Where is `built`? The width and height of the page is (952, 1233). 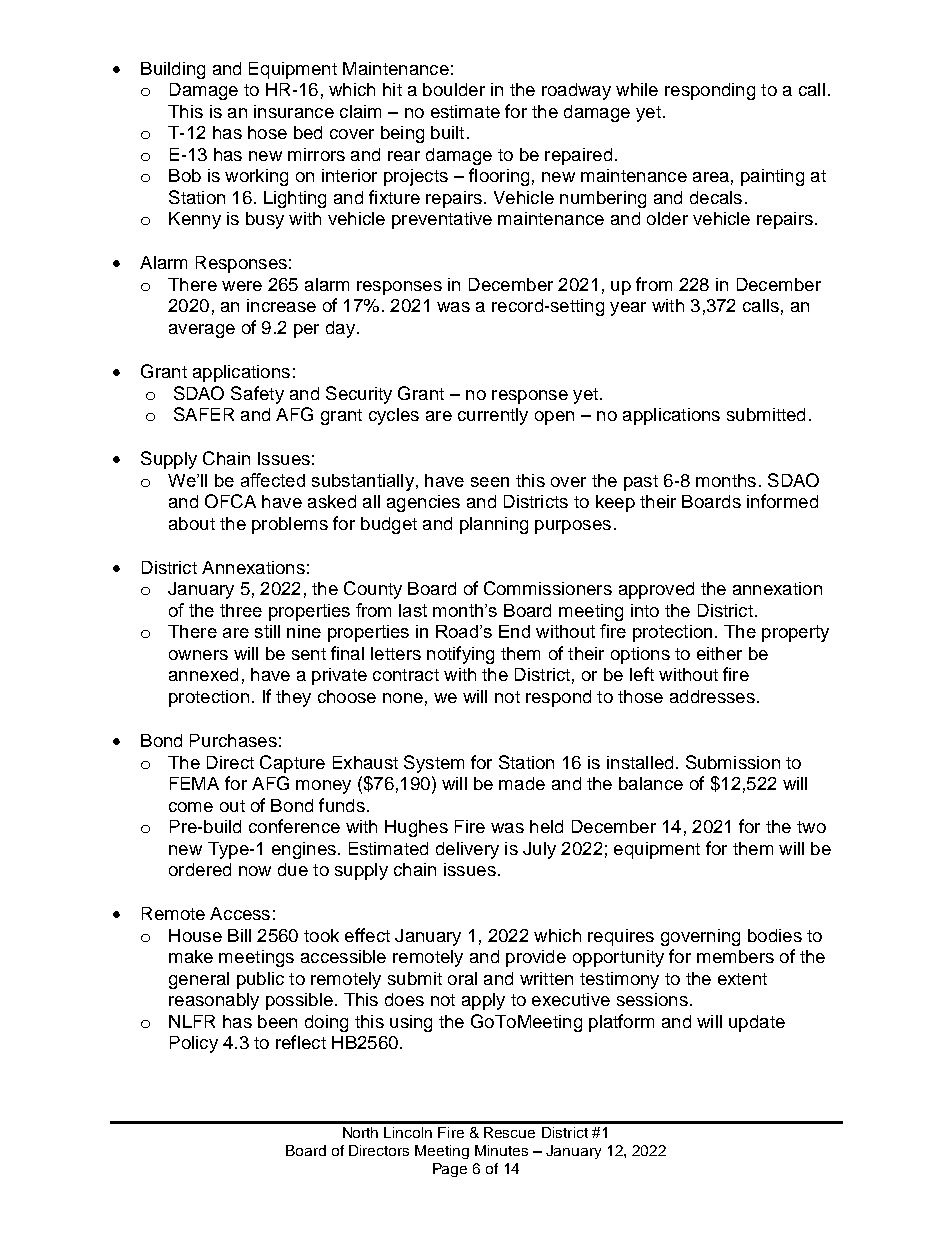 built is located at coordinates (447, 132).
